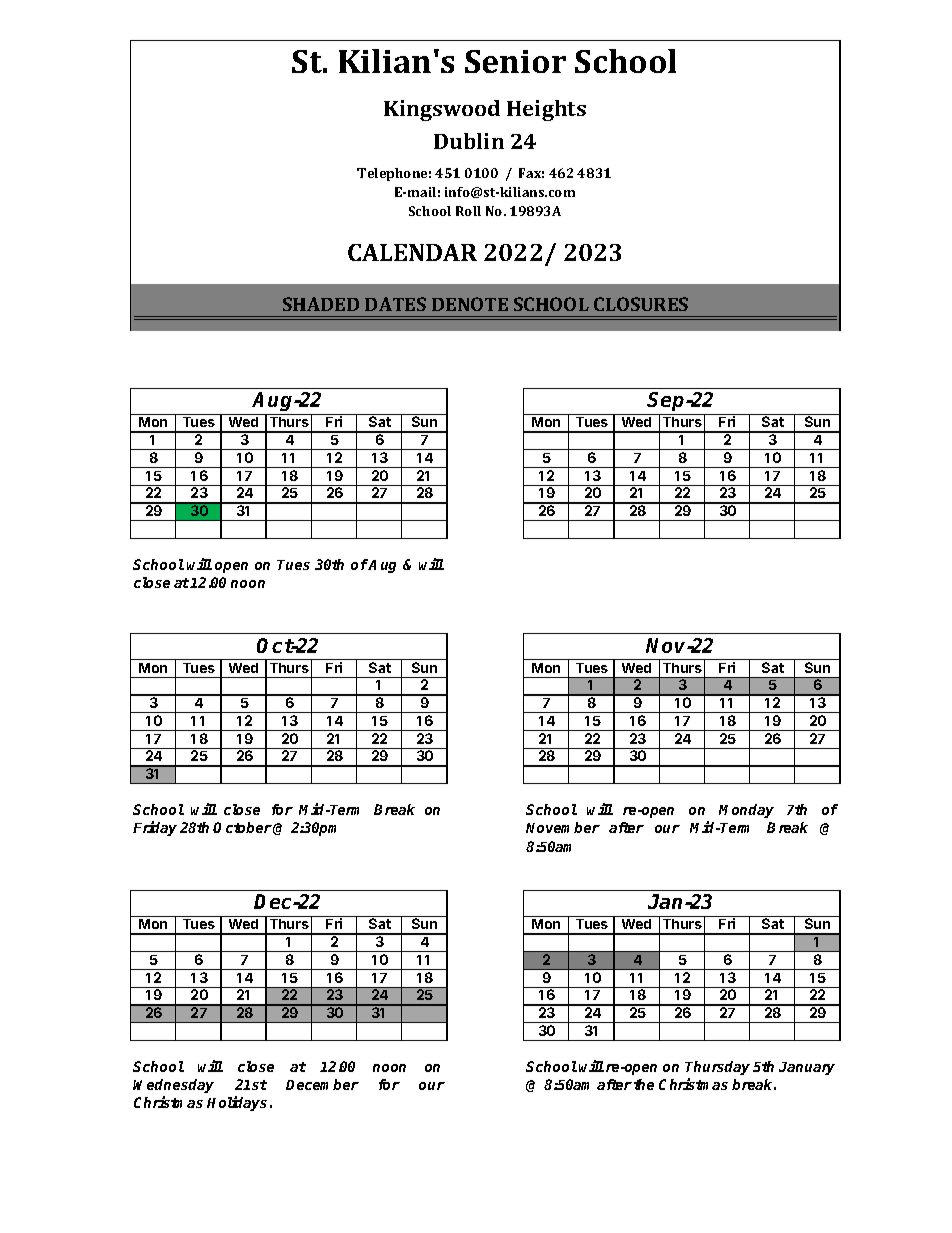  I want to click on Heights, so click(546, 110).
